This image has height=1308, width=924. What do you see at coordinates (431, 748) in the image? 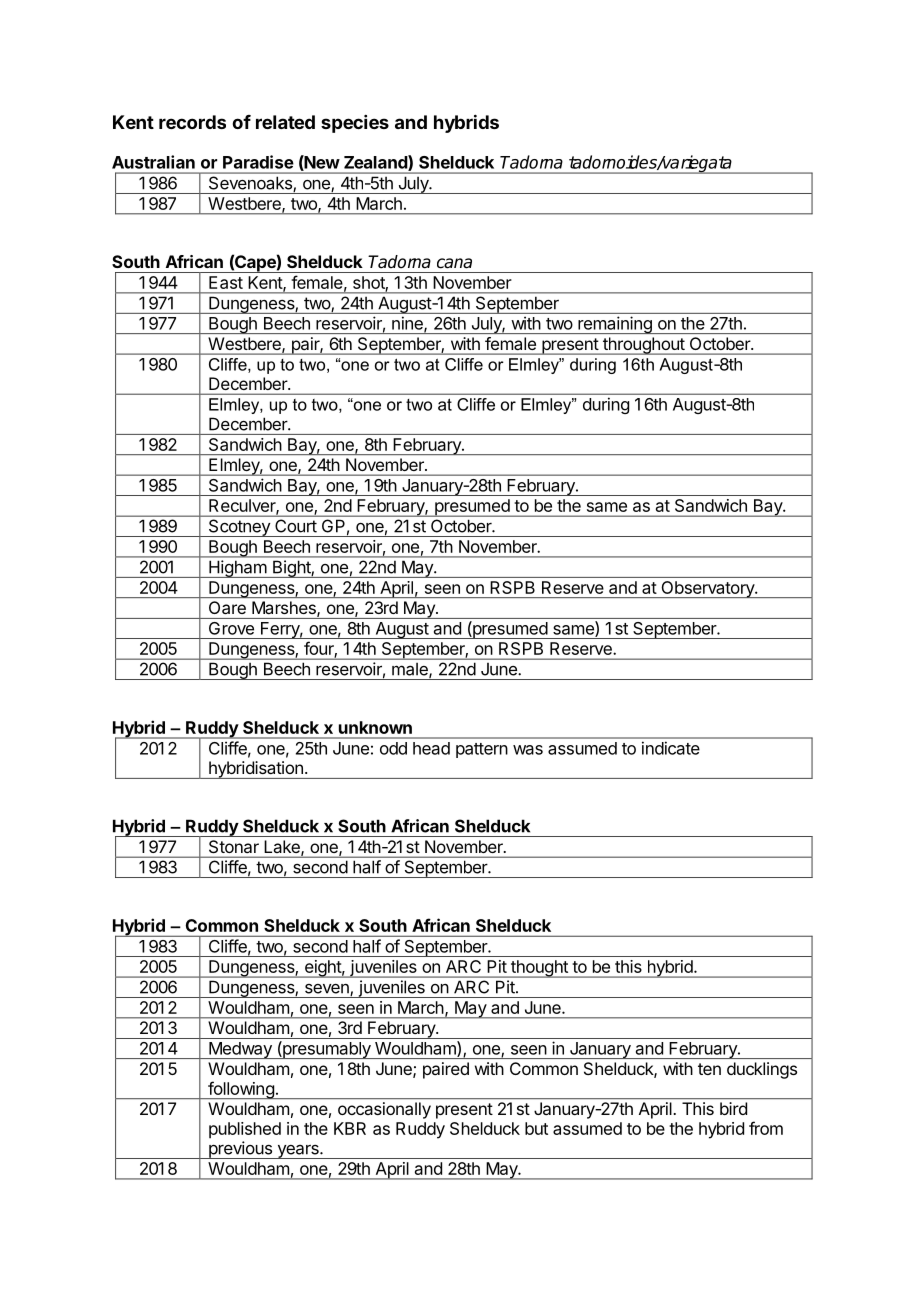
I see `head` at bounding box center [431, 748].
